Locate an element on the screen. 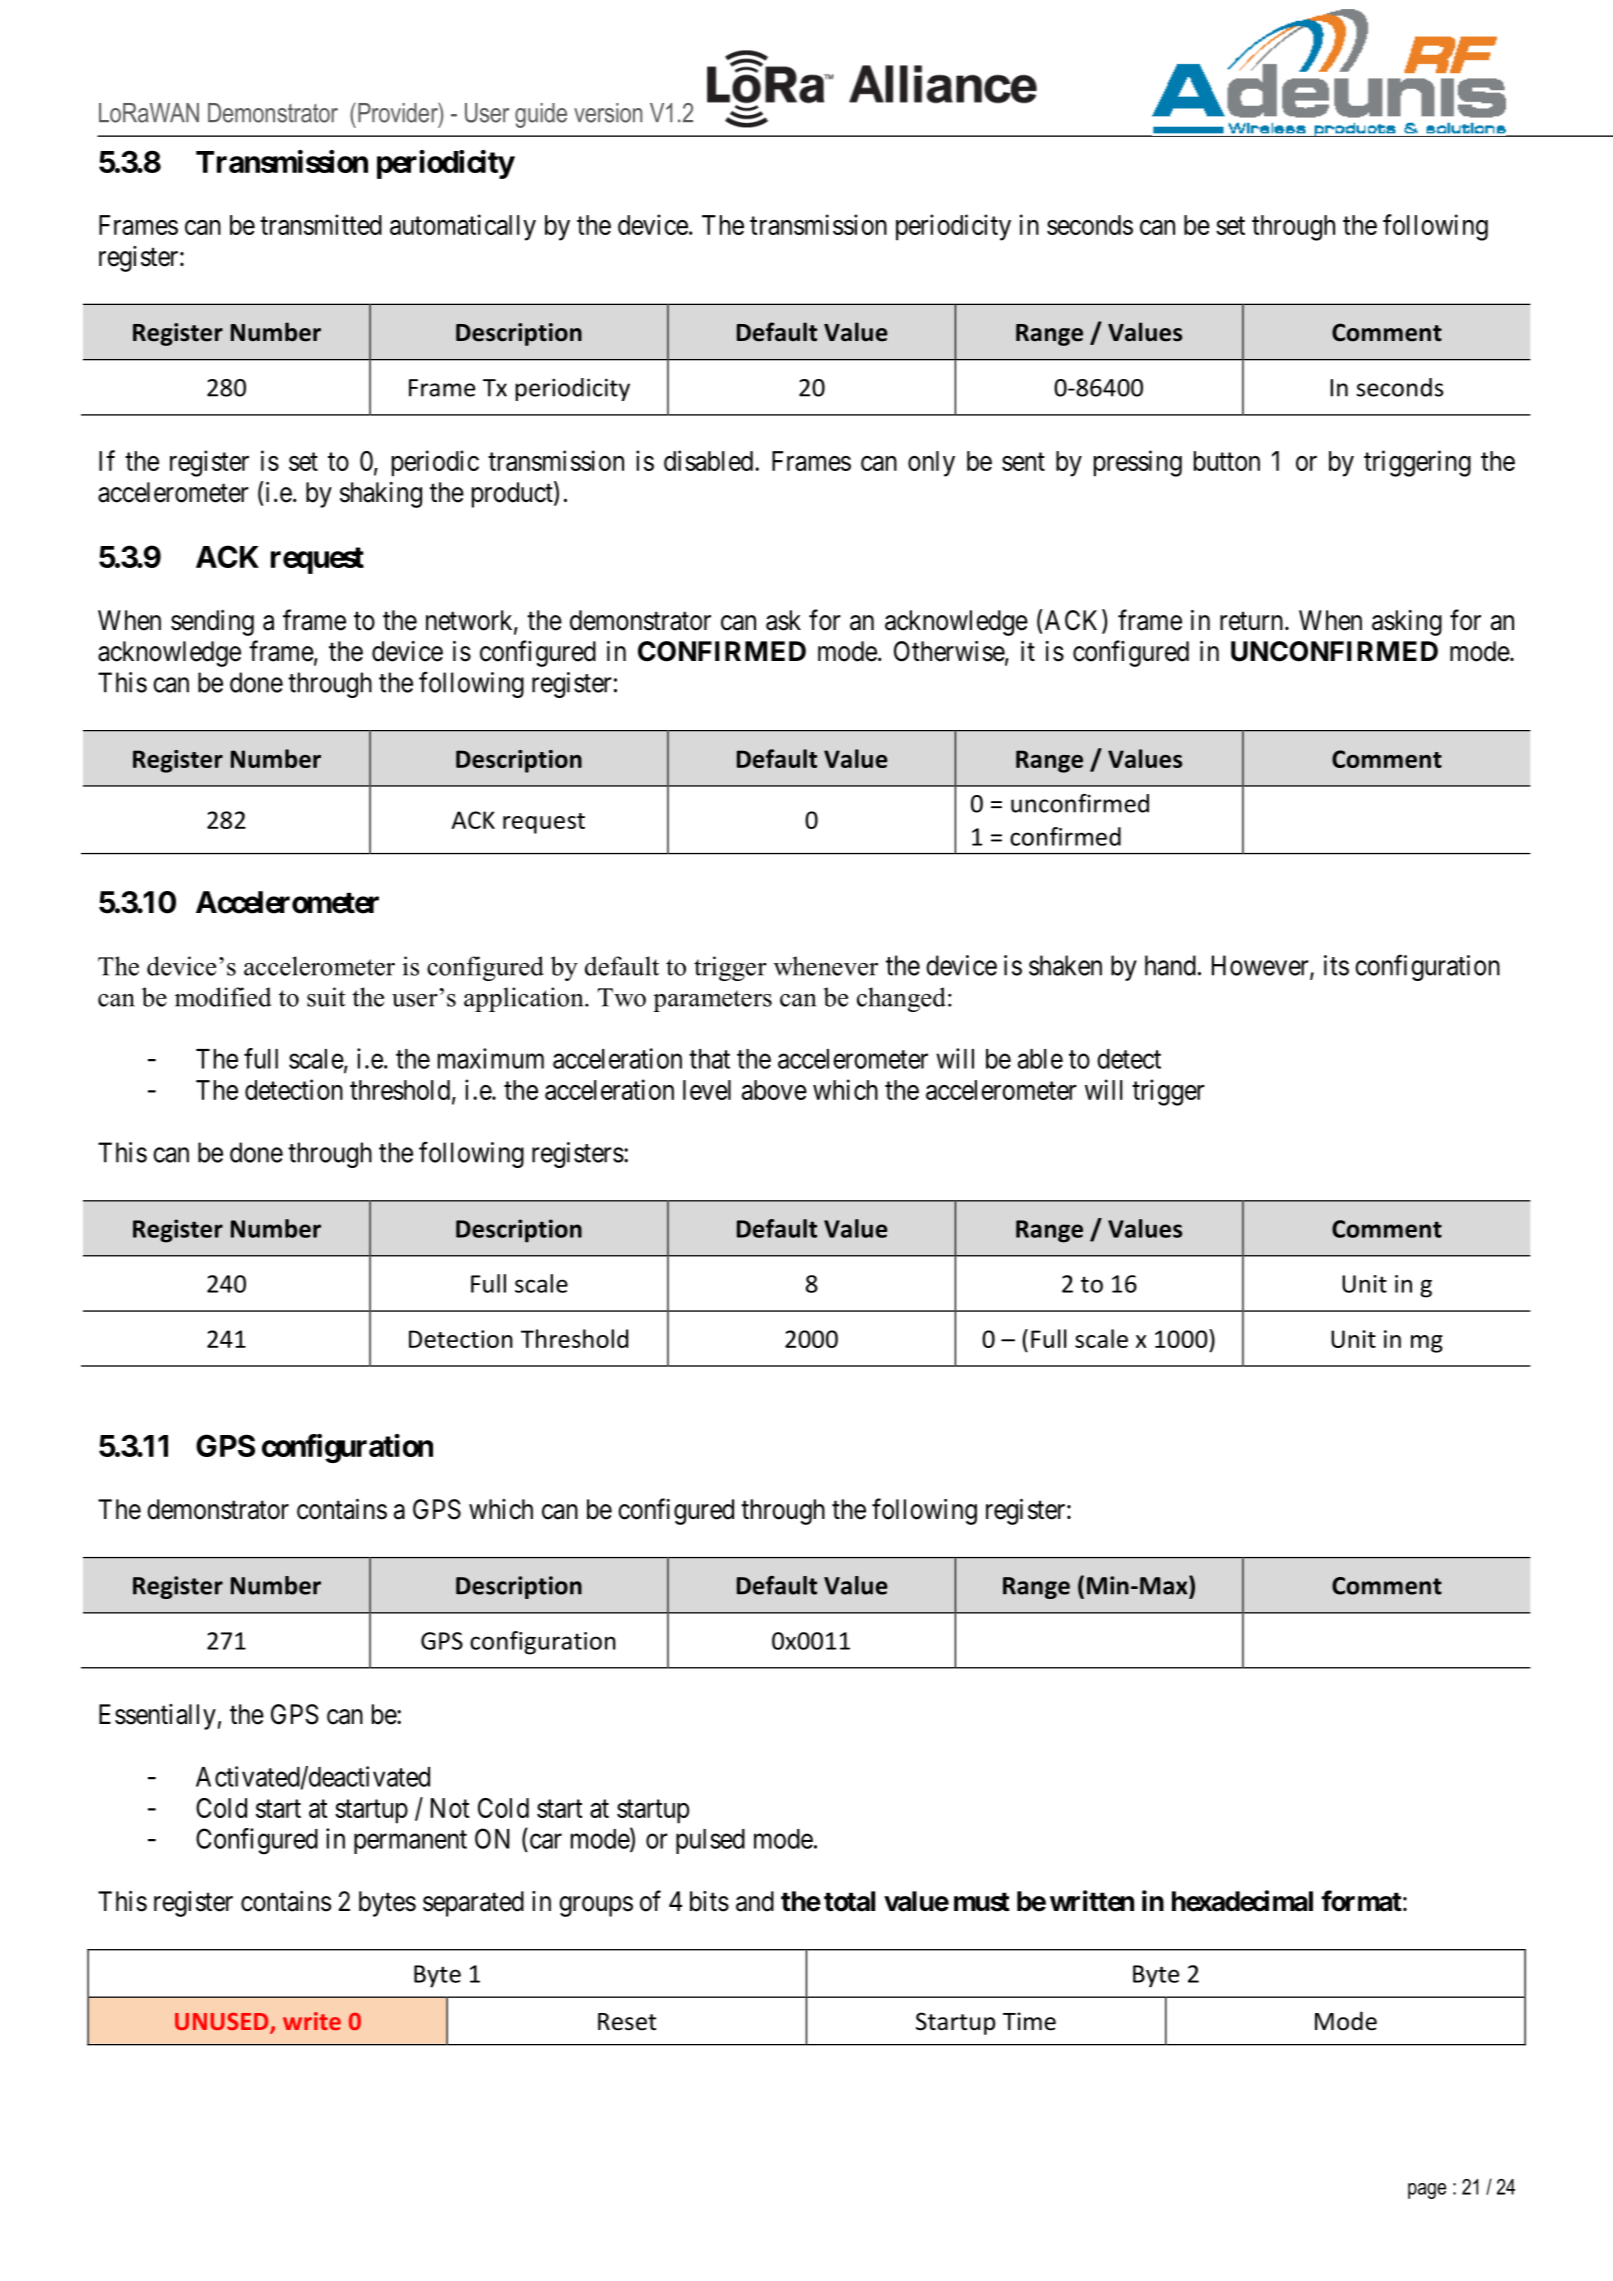  pressing is located at coordinates (1138, 463).
